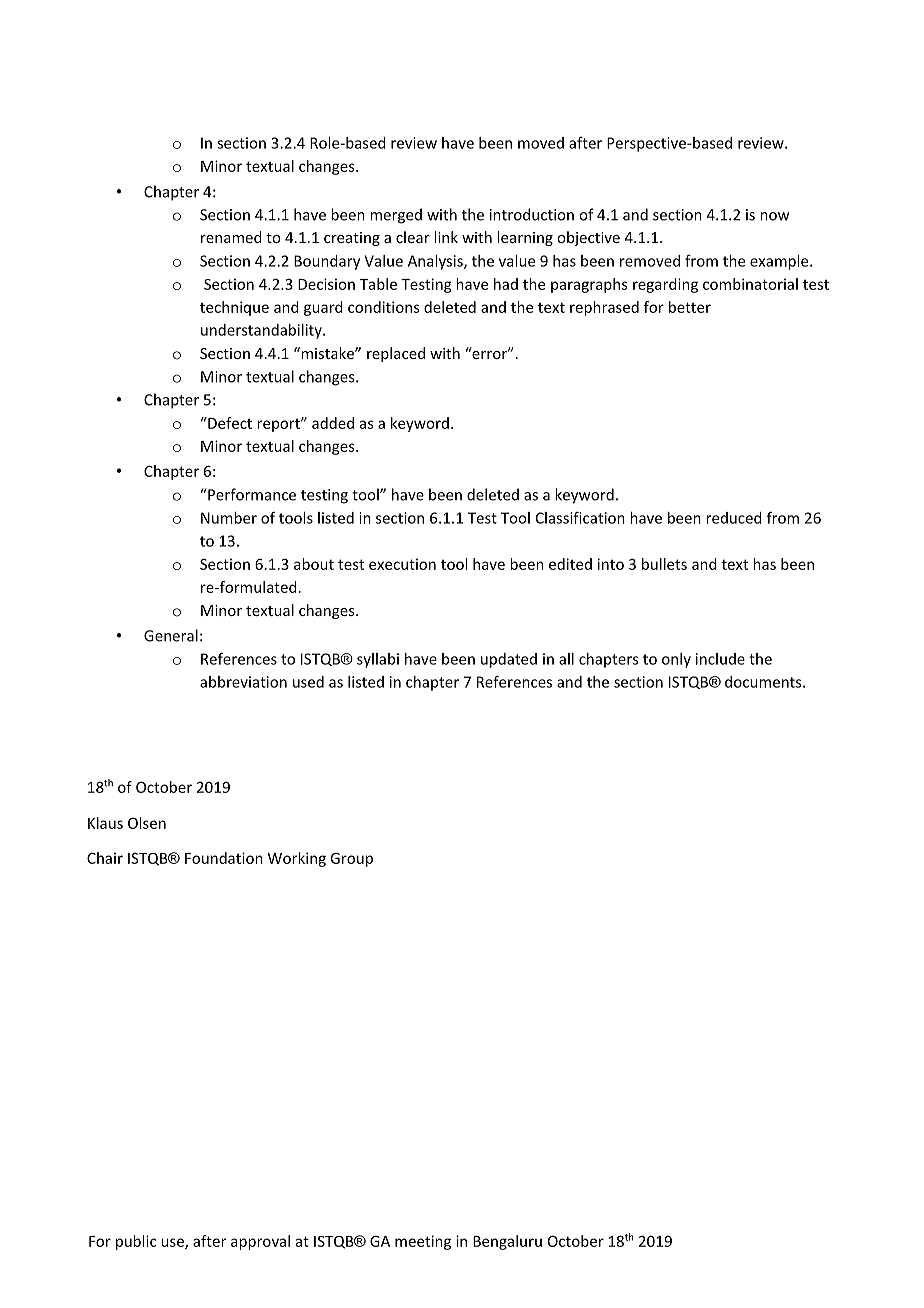  Describe the element at coordinates (229, 518) in the document. I see `Number` at that location.
